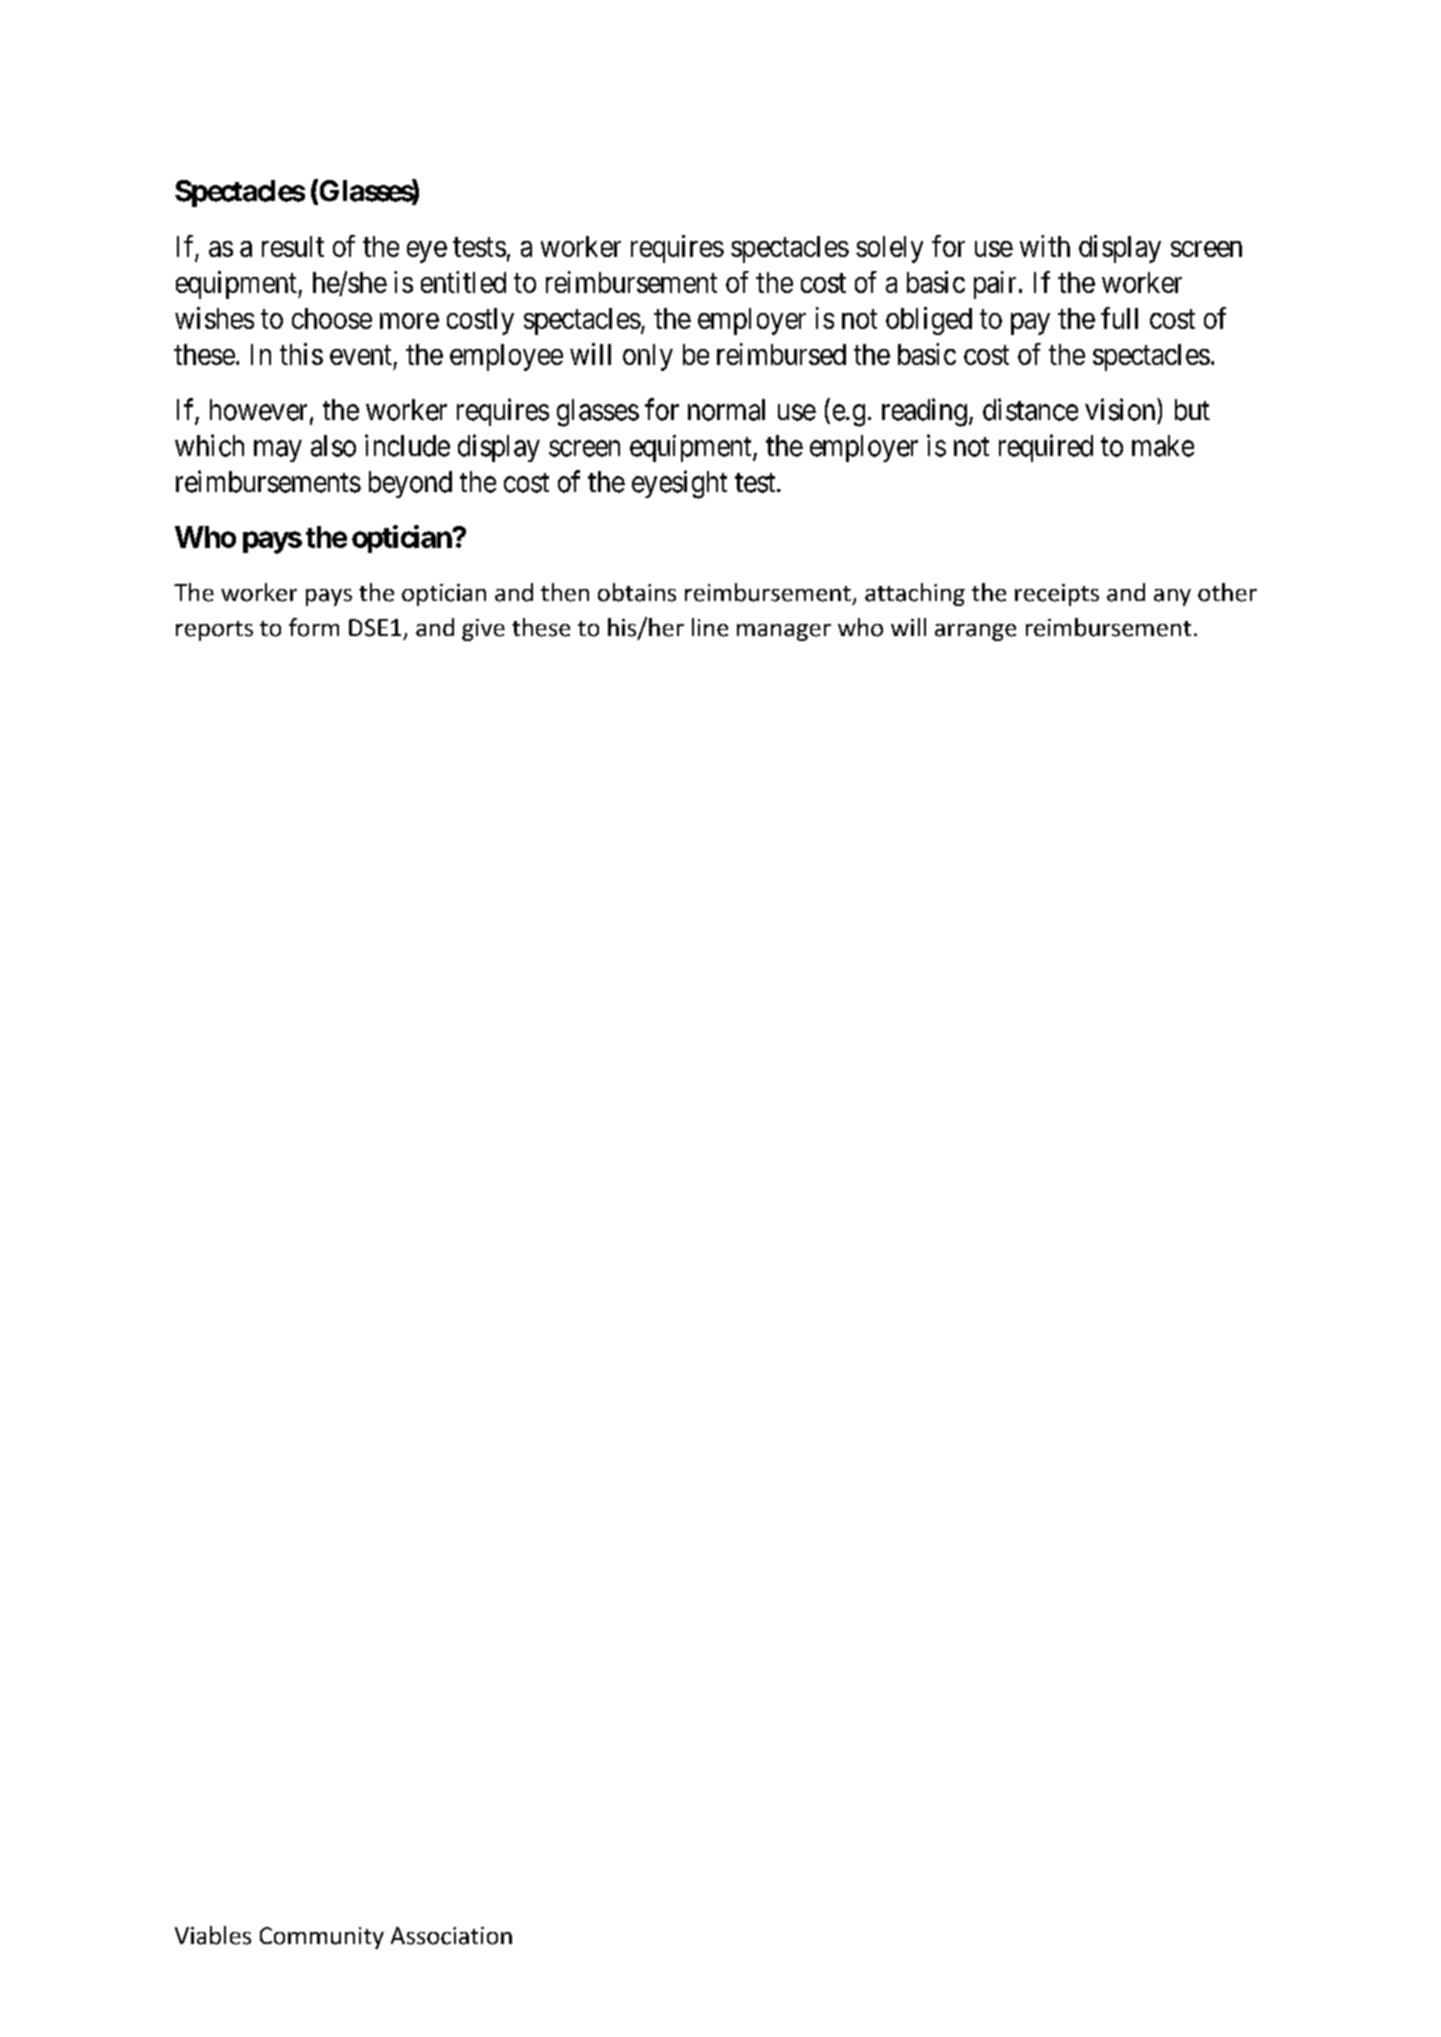 The height and width of the screenshot is (2037, 1441). Describe the element at coordinates (322, 1938) in the screenshot. I see `Community` at that location.
